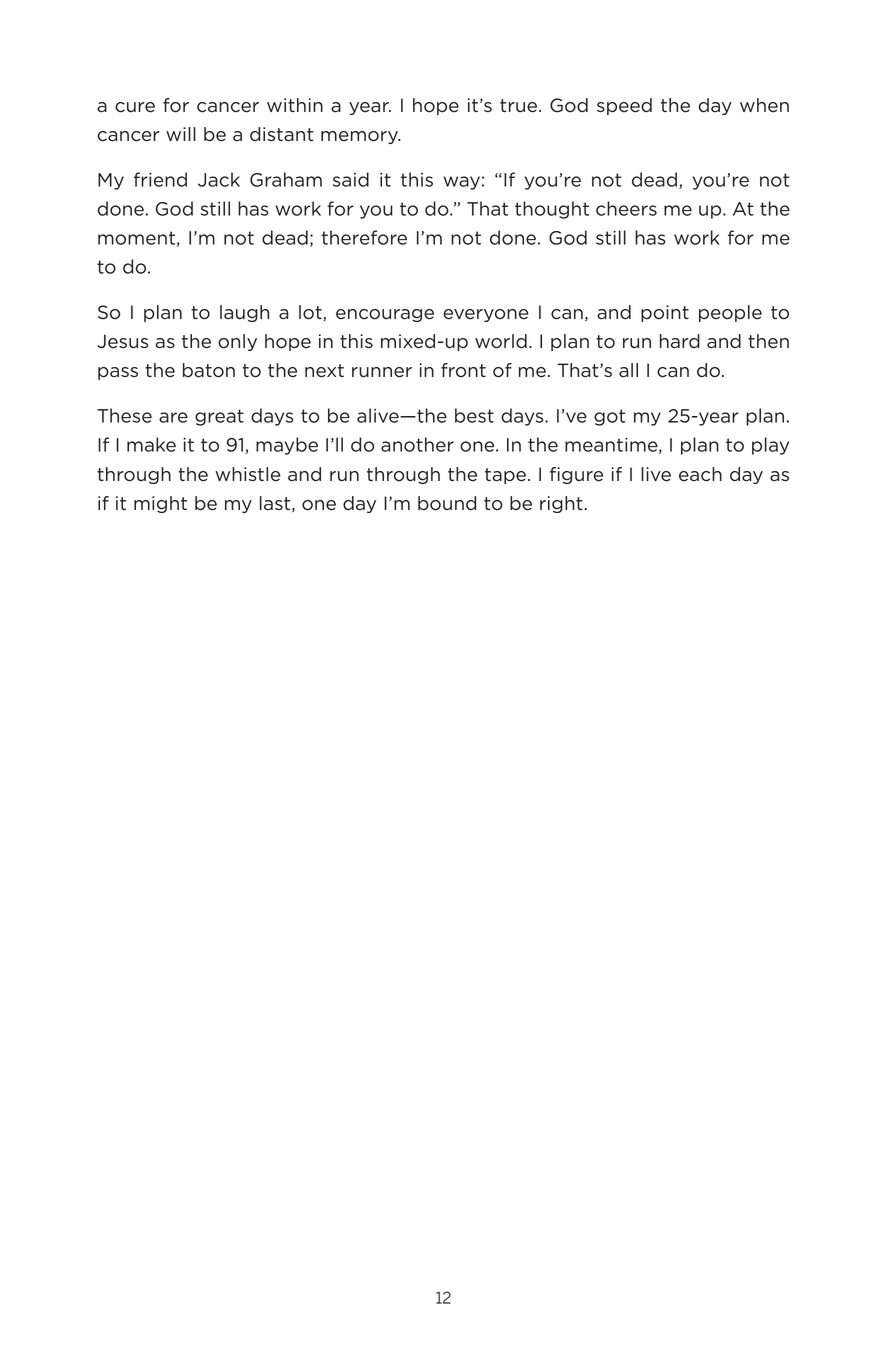 The height and width of the screenshot is (1372, 887). What do you see at coordinates (700, 474) in the screenshot?
I see `each` at bounding box center [700, 474].
